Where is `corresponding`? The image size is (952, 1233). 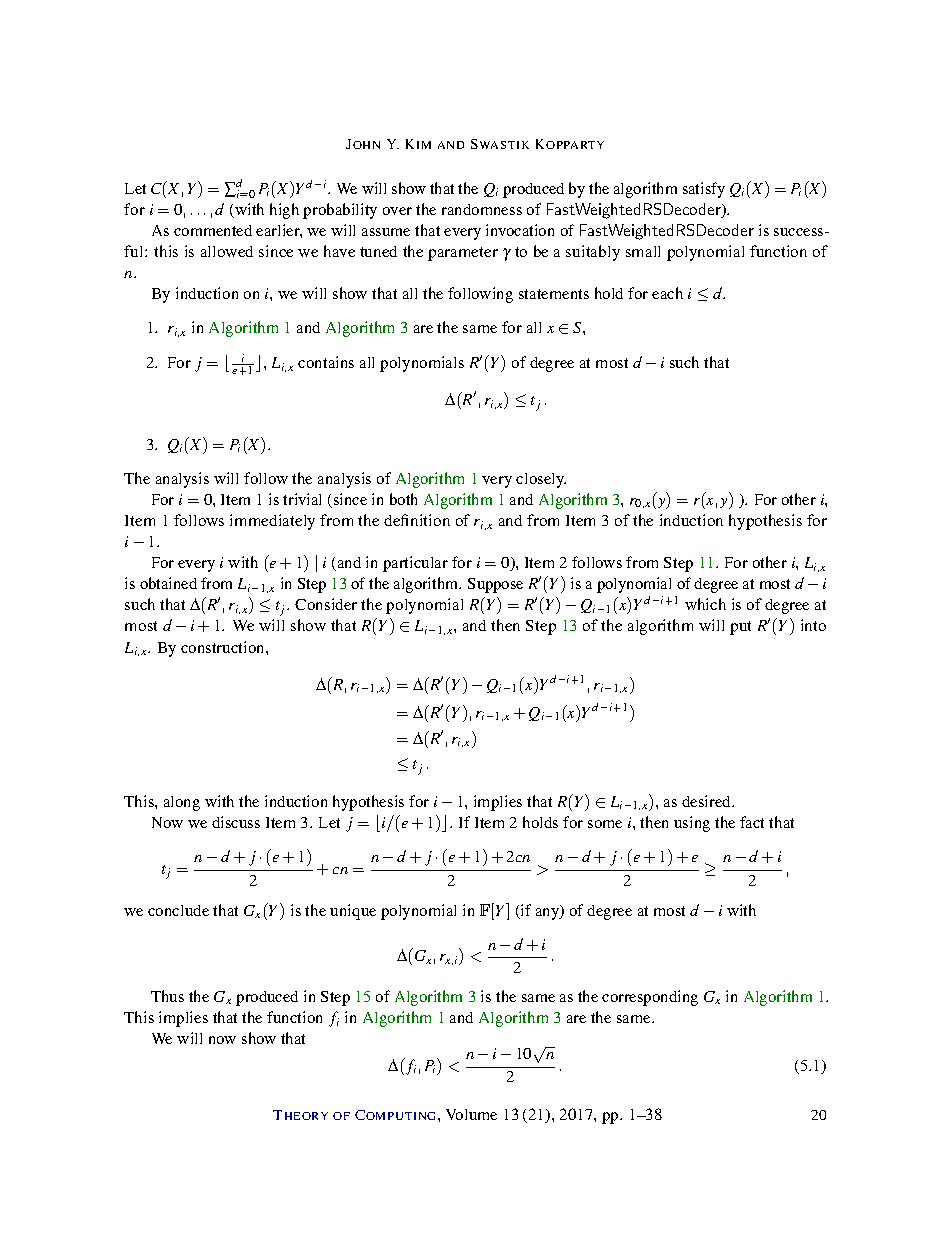
corresponding is located at coordinates (650, 998).
